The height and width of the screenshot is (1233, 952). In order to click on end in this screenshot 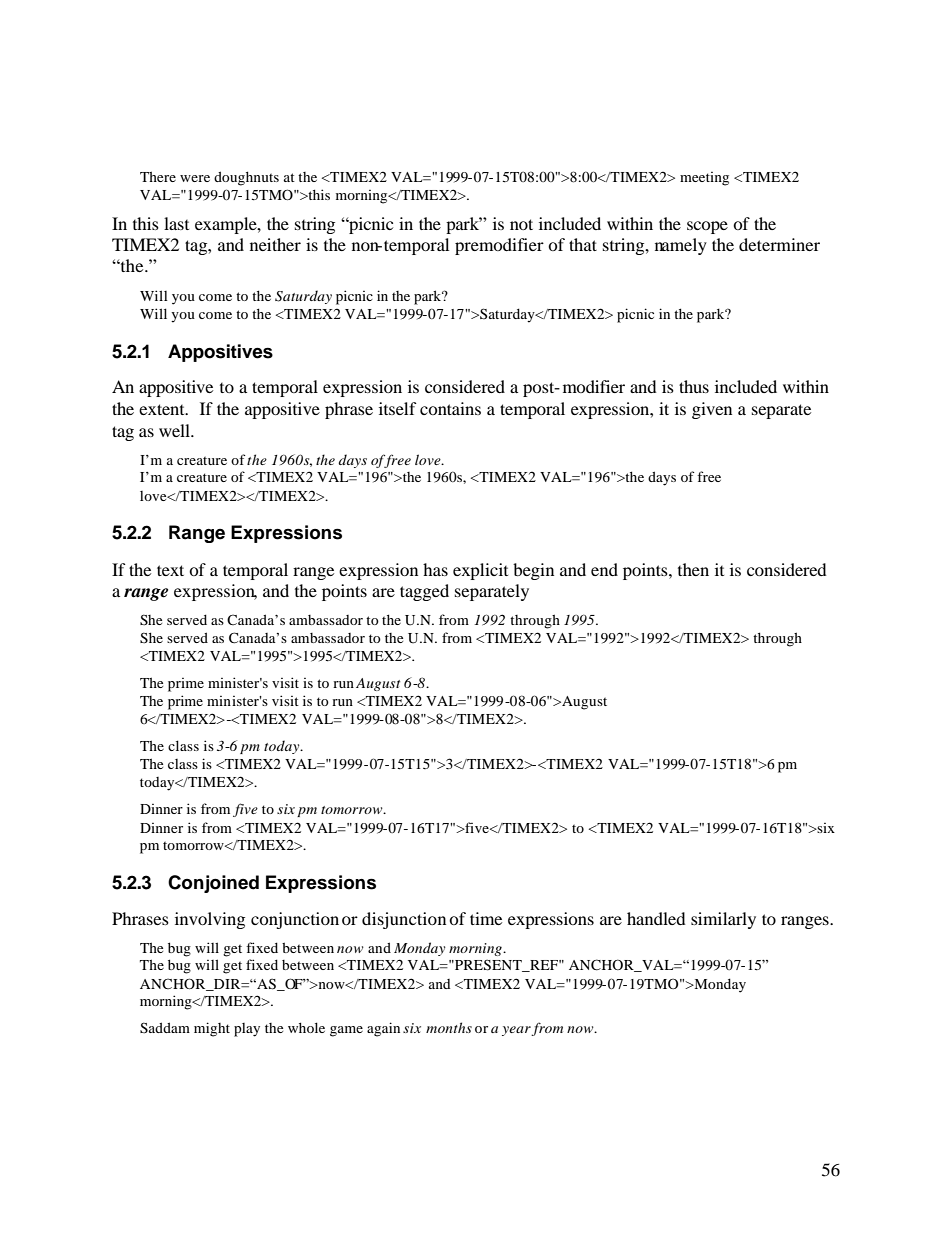, I will do `click(604, 569)`.
